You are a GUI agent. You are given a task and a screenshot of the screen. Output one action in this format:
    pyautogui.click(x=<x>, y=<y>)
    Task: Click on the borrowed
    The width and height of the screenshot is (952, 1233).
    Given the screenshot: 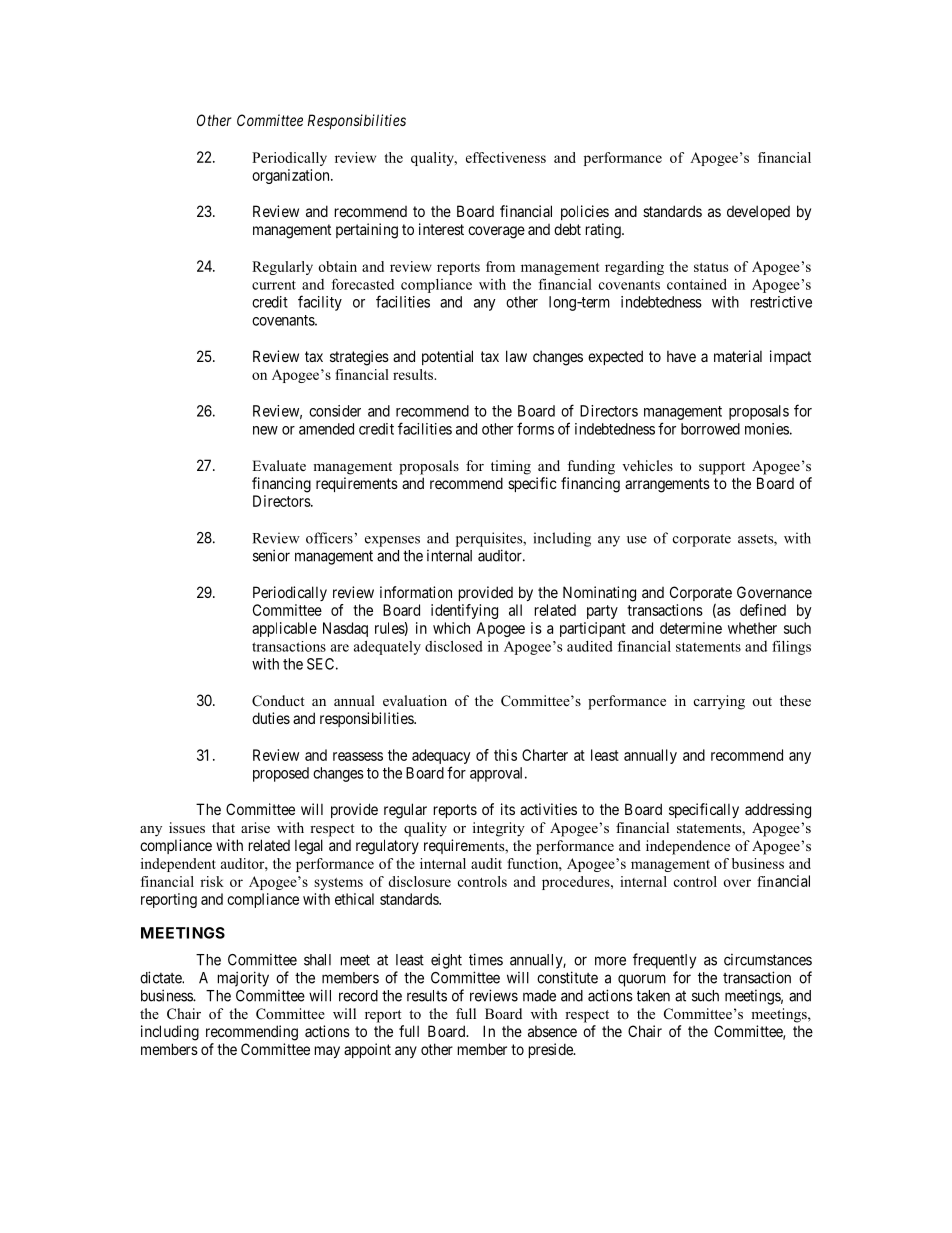 What is the action you would take?
    pyautogui.click(x=710, y=429)
